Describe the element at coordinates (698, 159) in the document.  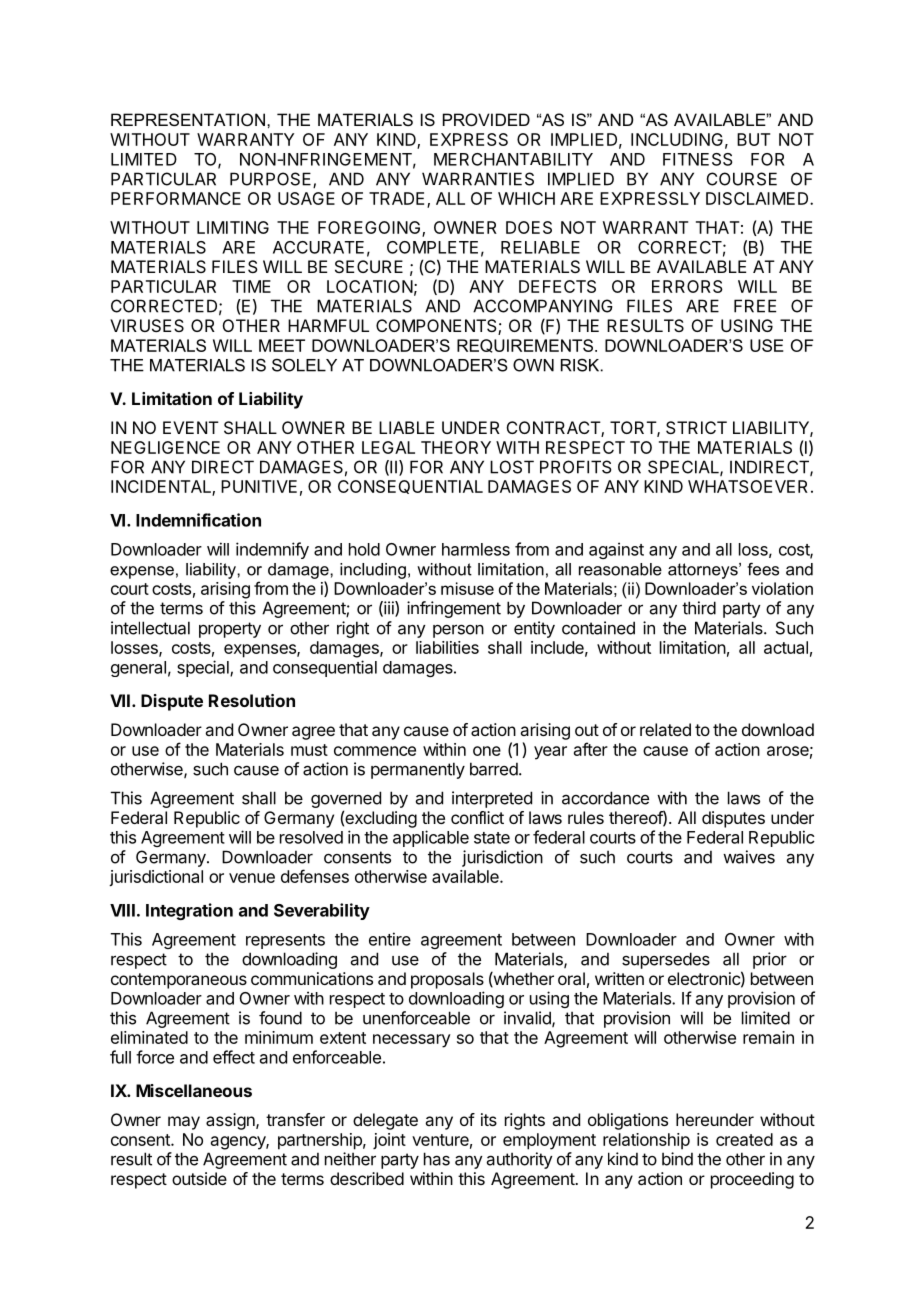
I see `FITNESS` at that location.
